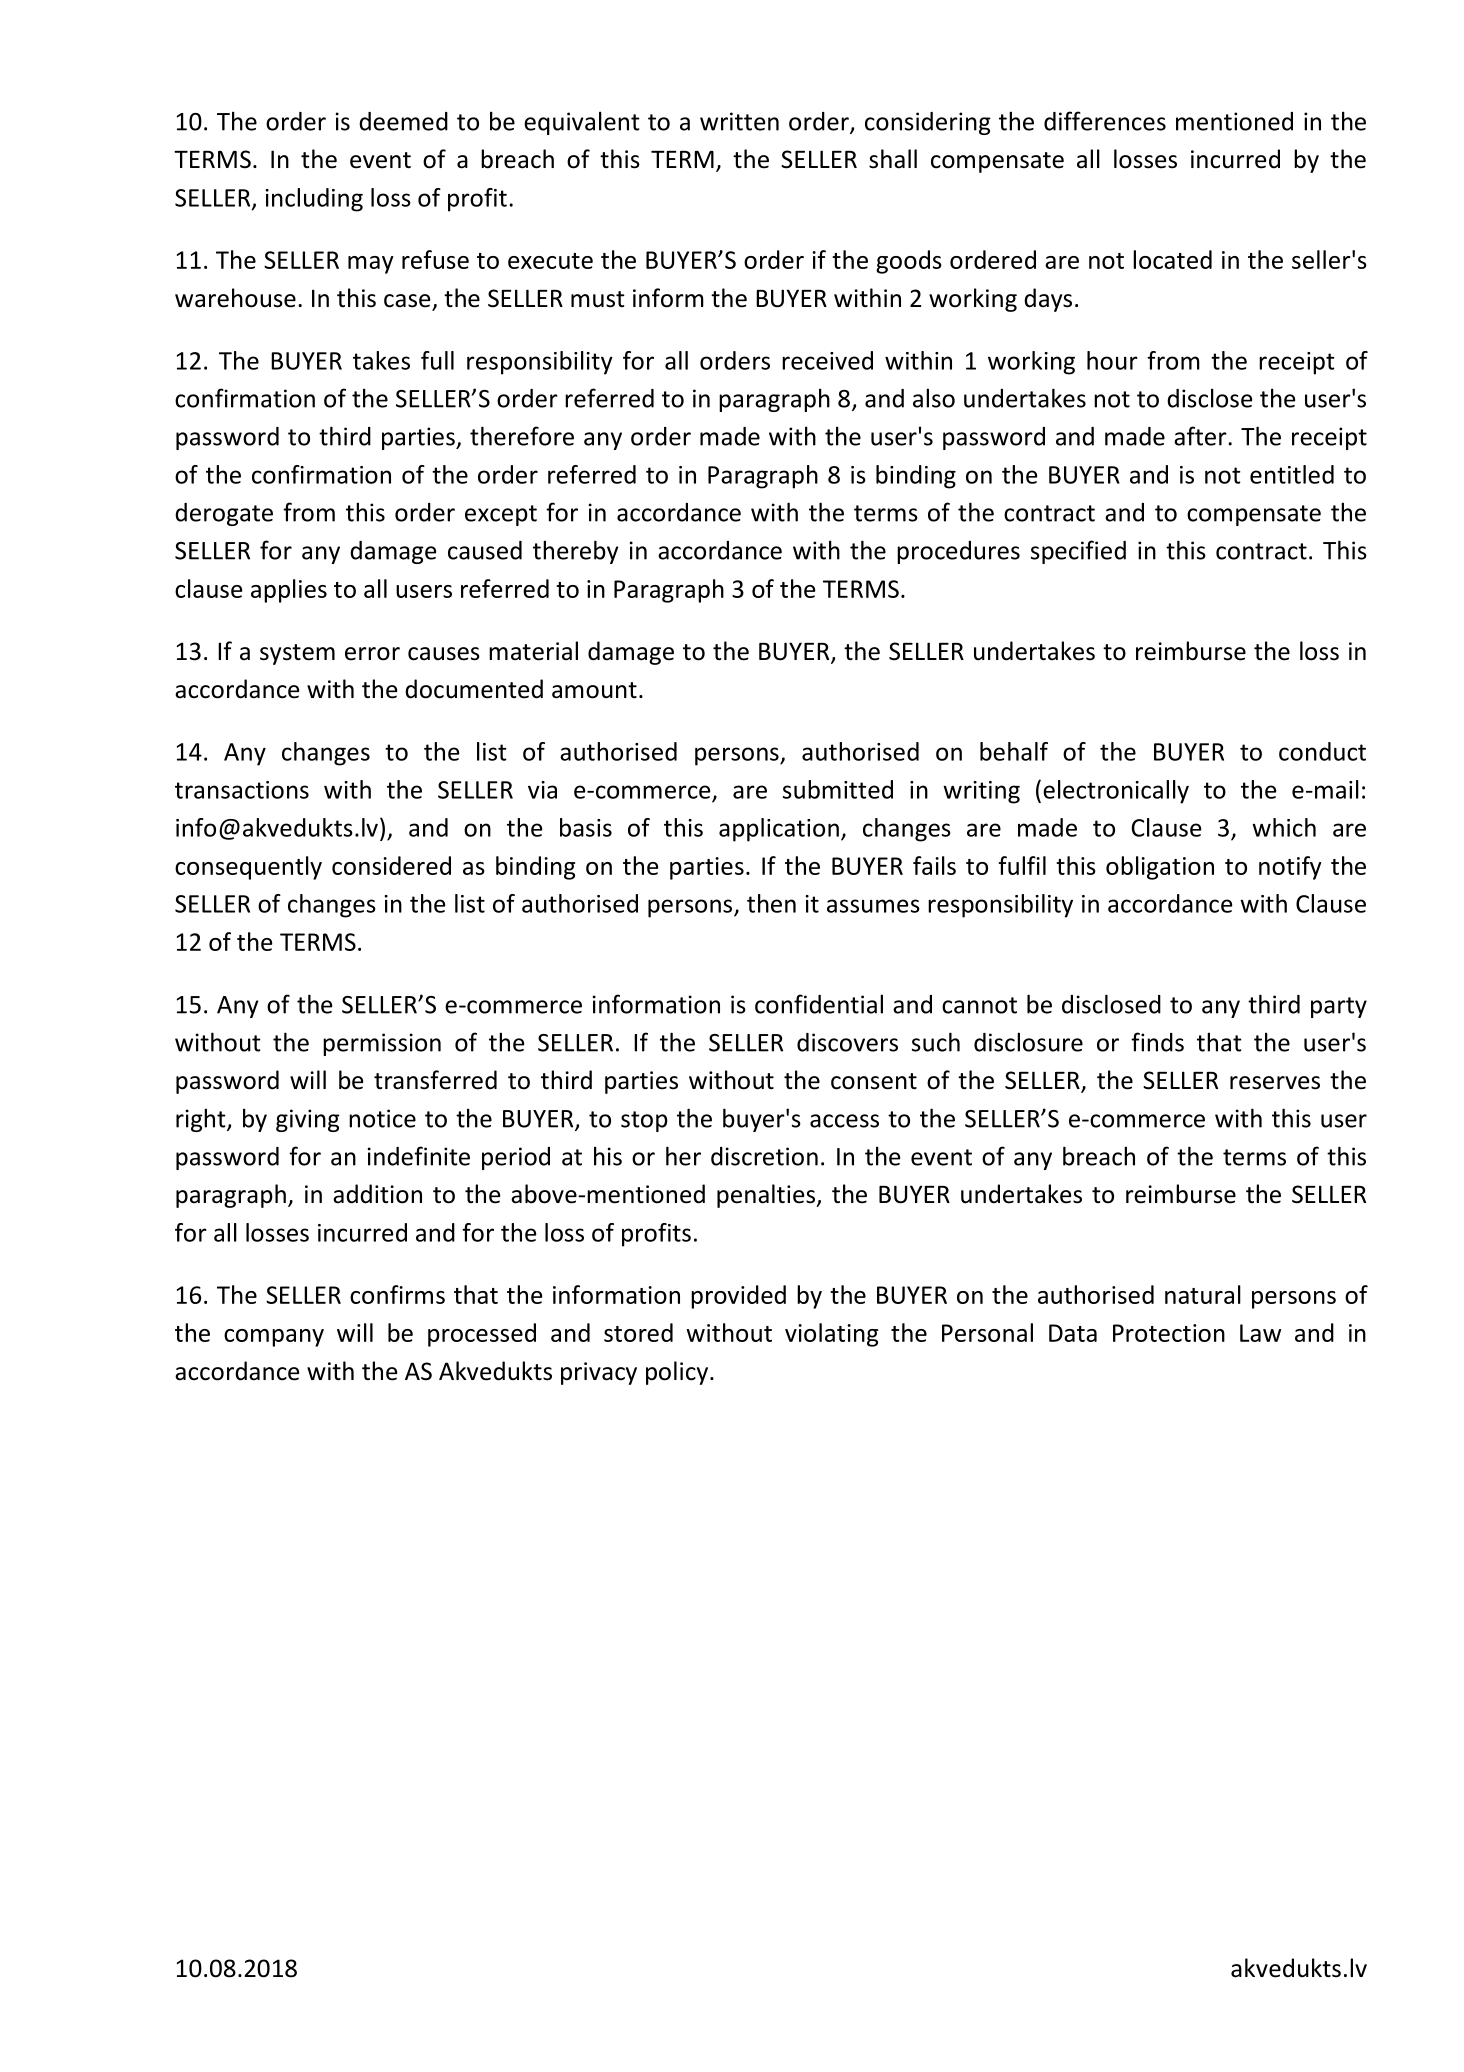 The width and height of the image is (1464, 2072). What do you see at coordinates (1116, 792) in the image?
I see `electronically` at bounding box center [1116, 792].
